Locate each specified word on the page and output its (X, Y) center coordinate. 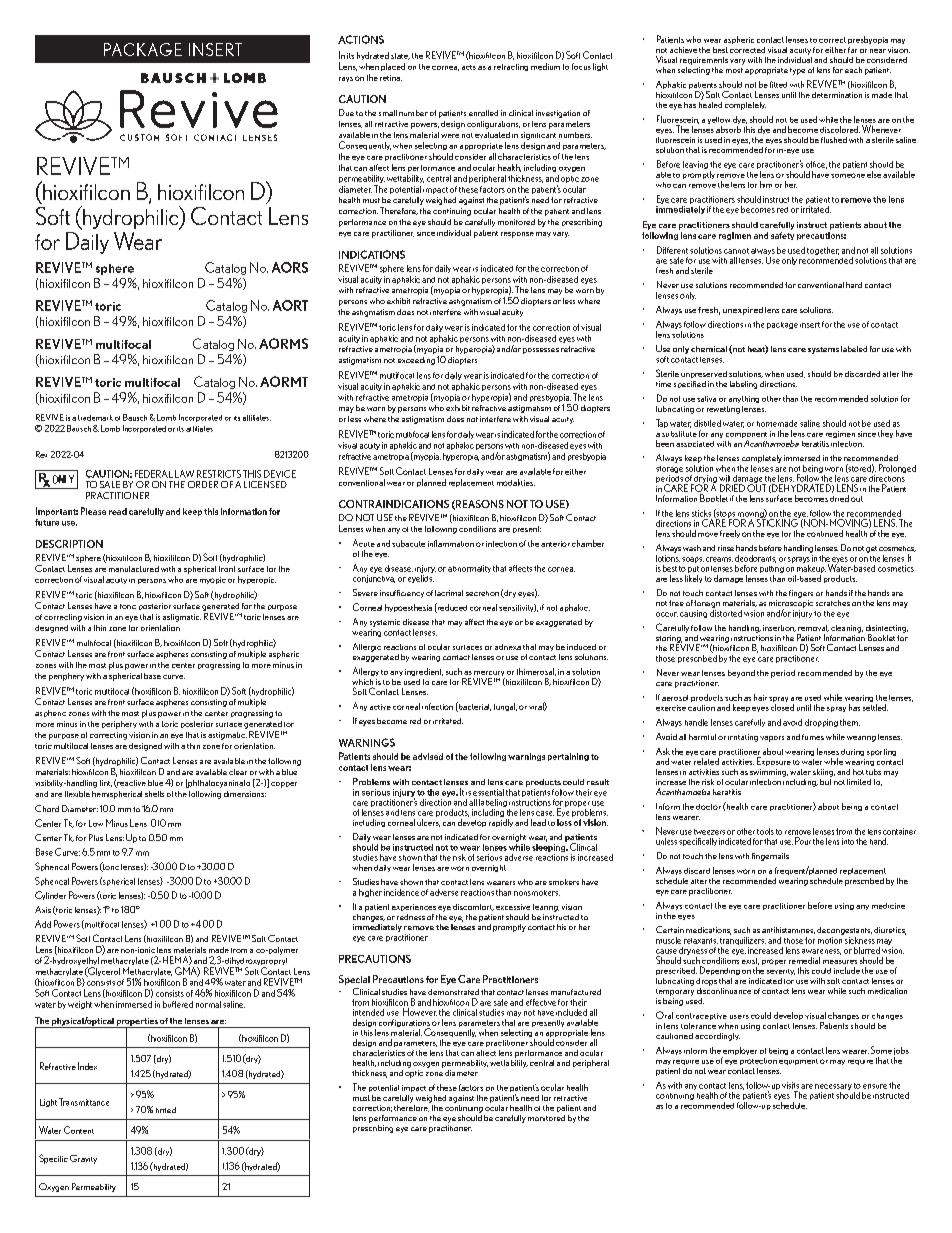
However (420, 1012)
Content (79, 1130)
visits (790, 1085)
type (797, 71)
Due (346, 112)
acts (469, 67)
